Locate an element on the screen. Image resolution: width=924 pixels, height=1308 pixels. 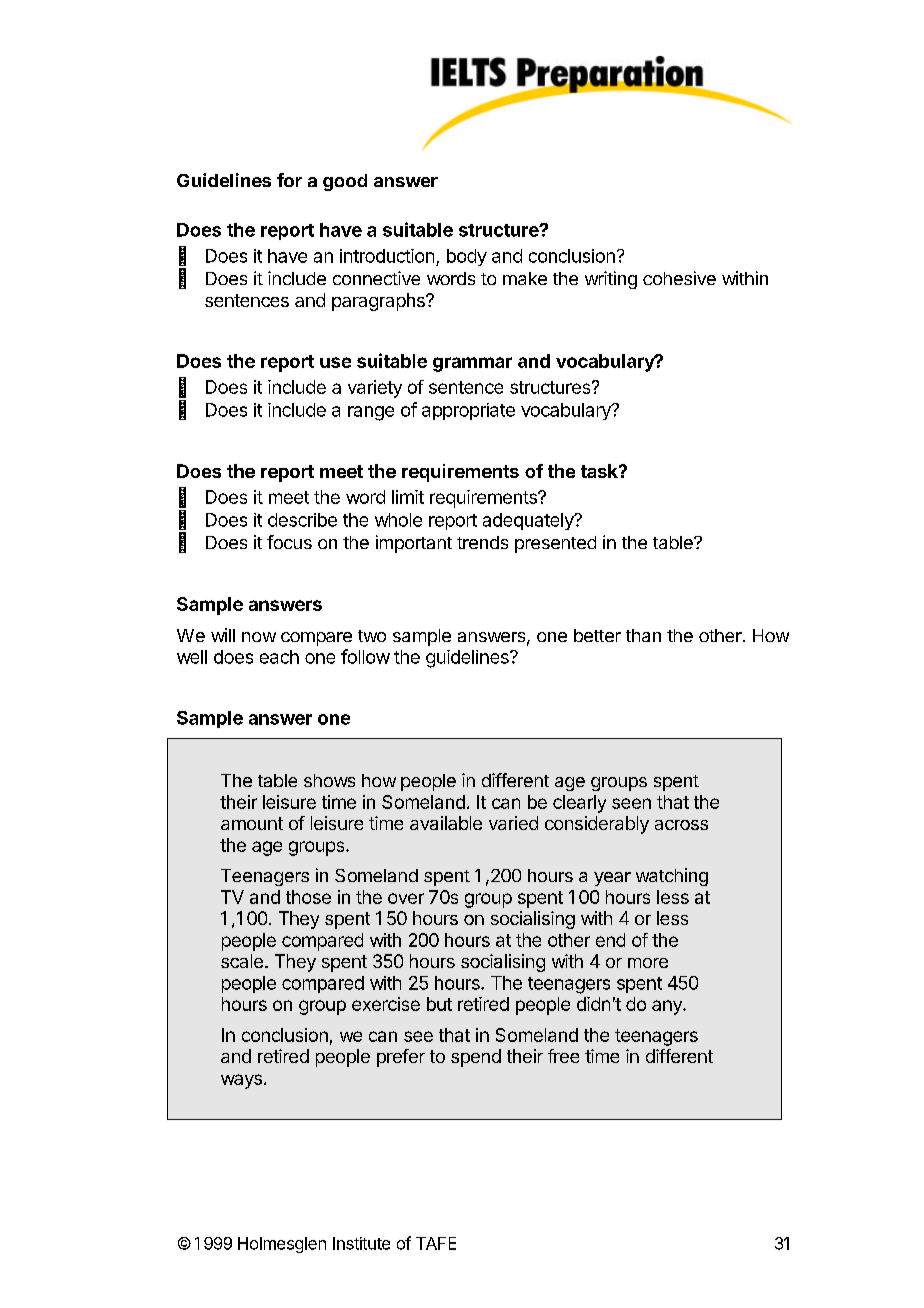
important is located at coordinates (414, 544).
